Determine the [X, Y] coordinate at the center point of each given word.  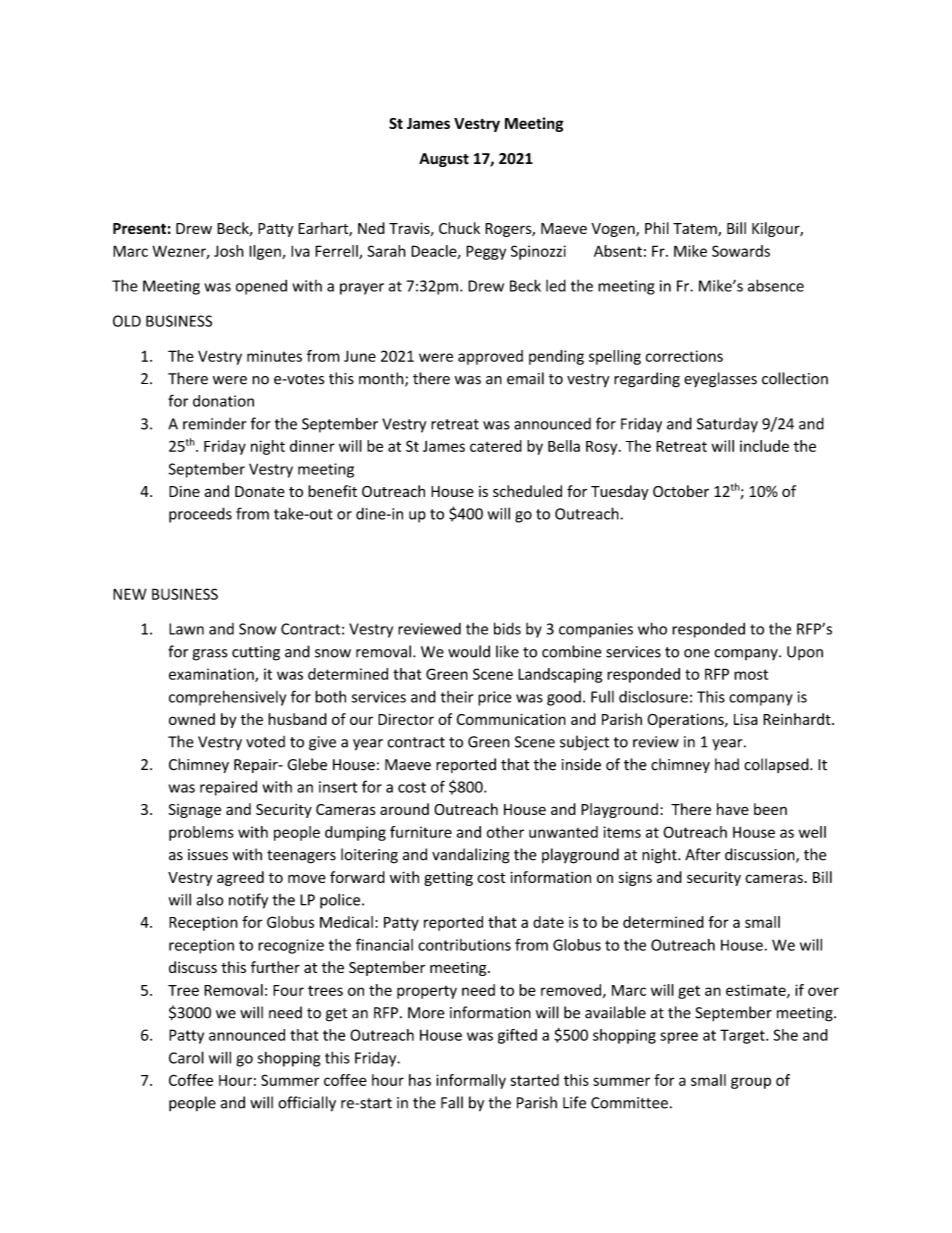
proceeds [200, 515]
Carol [186, 1057]
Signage [194, 811]
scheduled [527, 491]
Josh [229, 251]
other [505, 832]
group [751, 1083]
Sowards [741, 251]
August [444, 160]
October [681, 491]
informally [471, 1081]
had [727, 764]
